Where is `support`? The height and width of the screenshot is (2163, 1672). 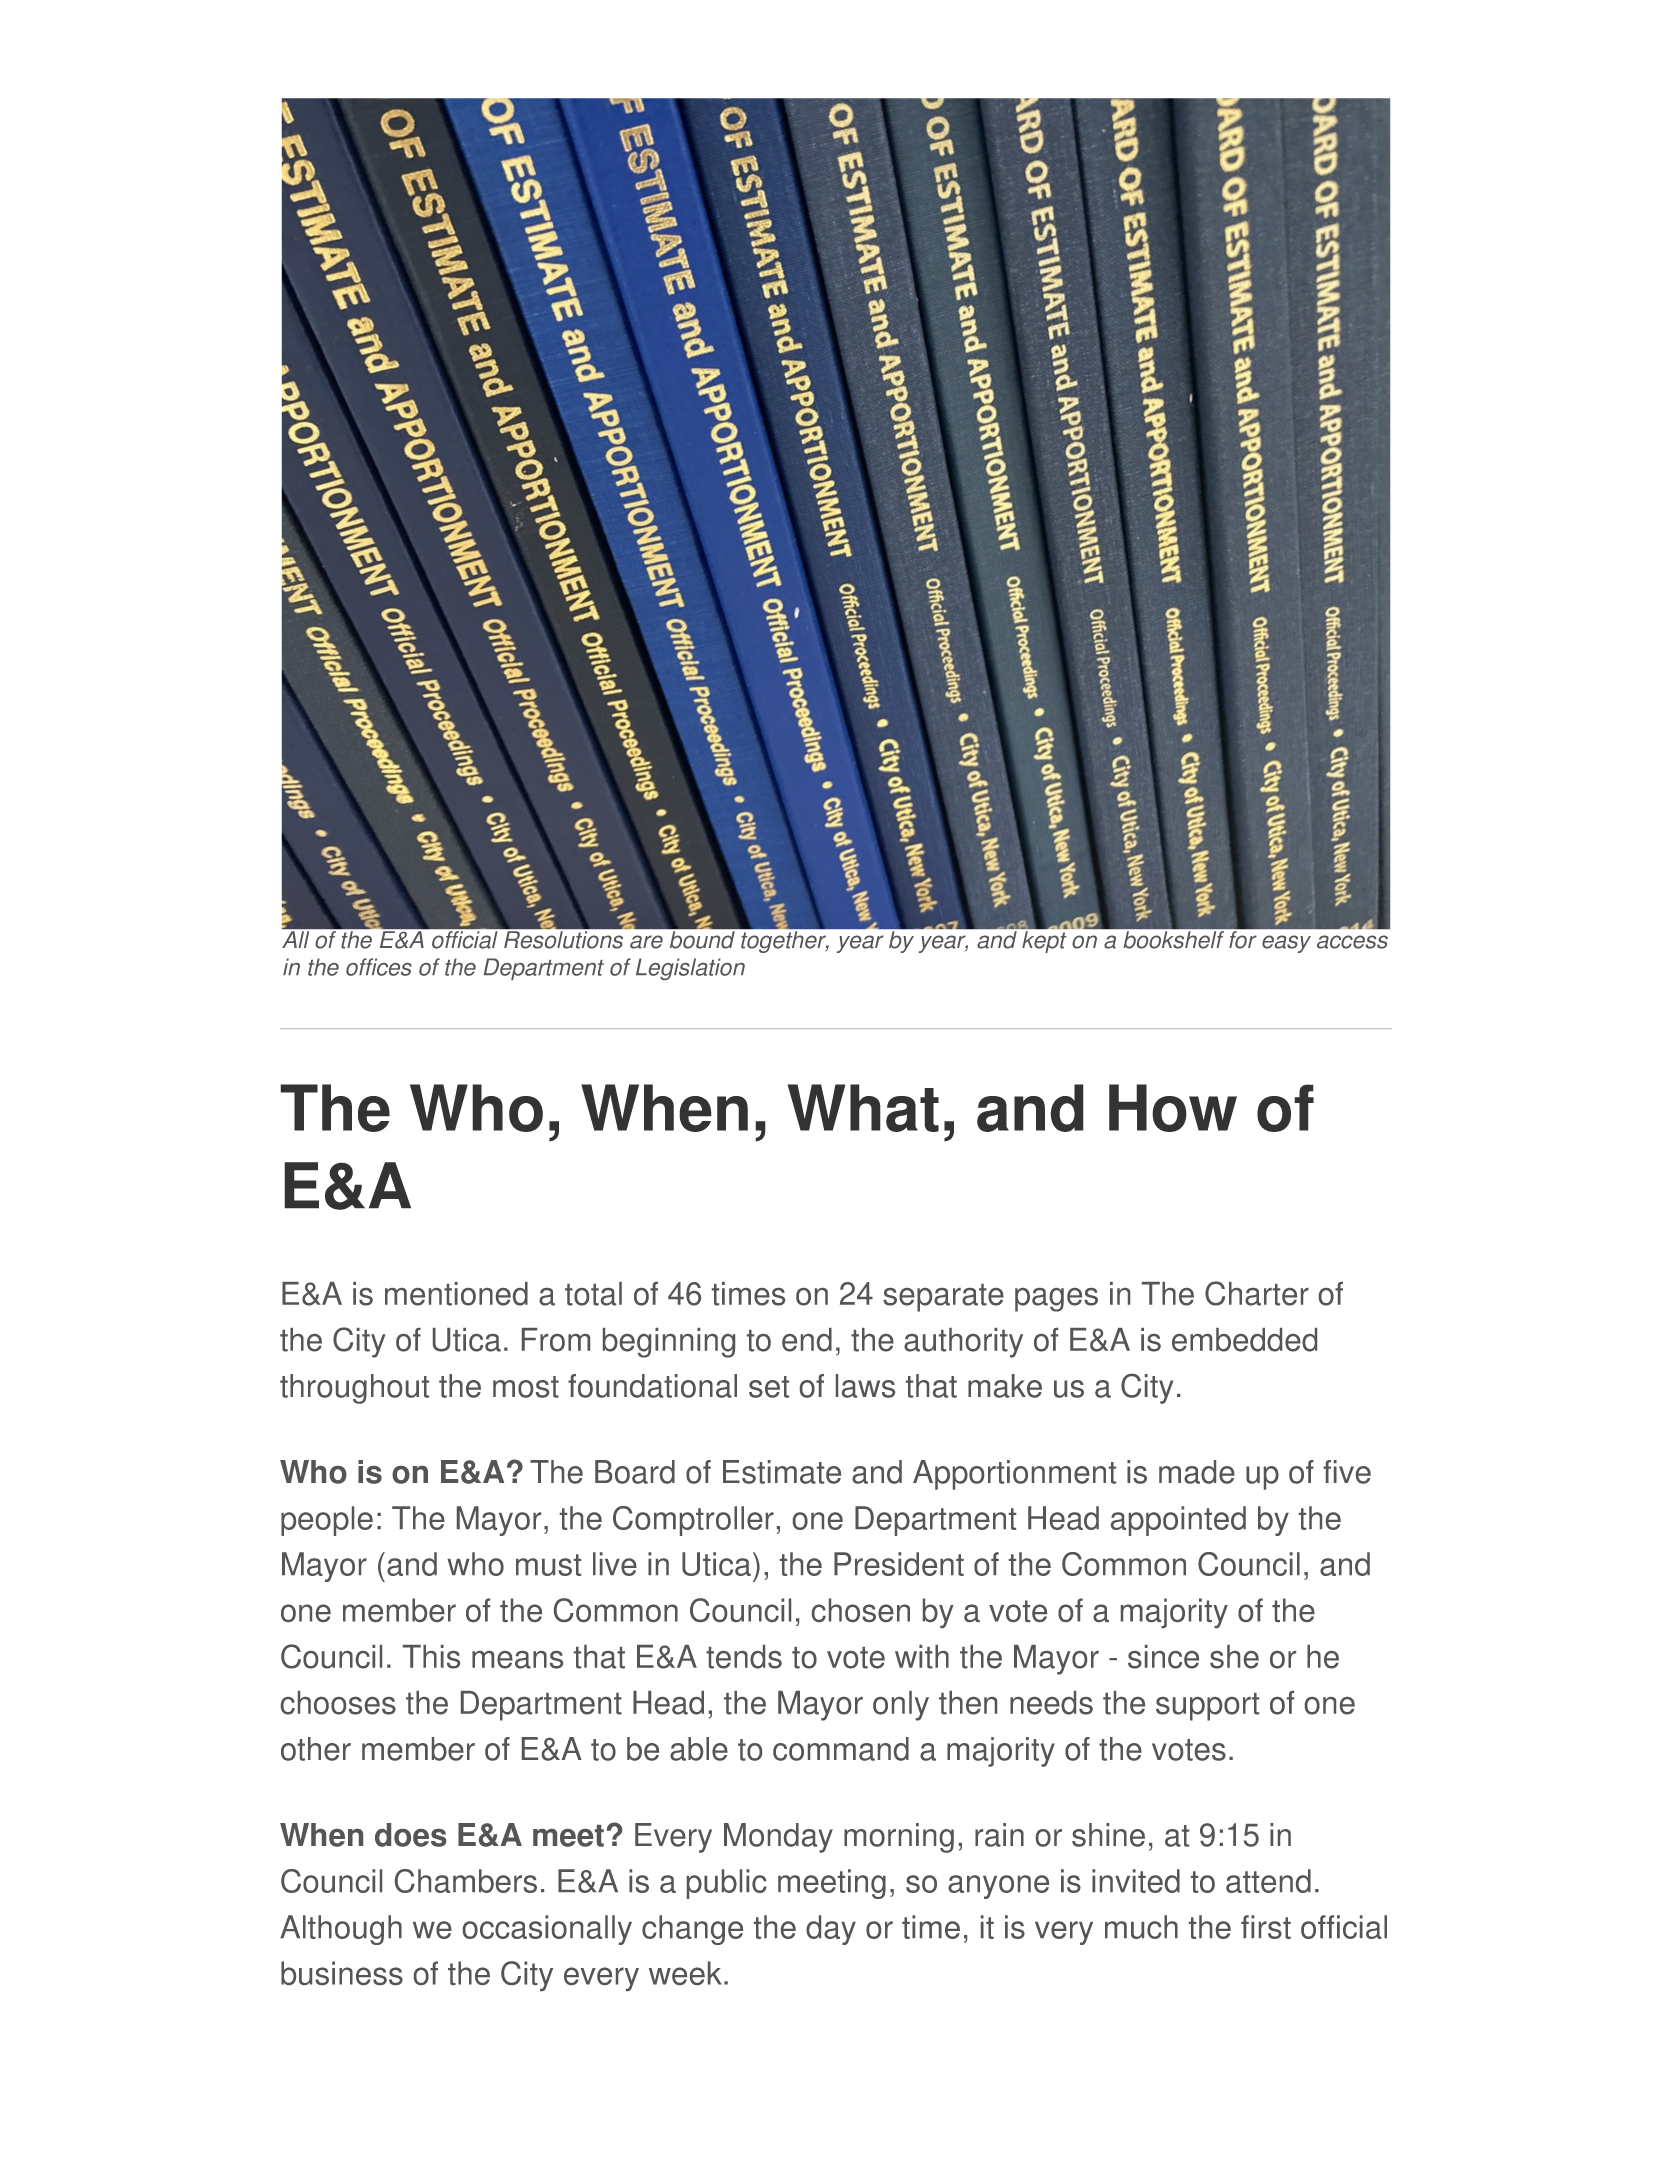 support is located at coordinates (1207, 1707).
